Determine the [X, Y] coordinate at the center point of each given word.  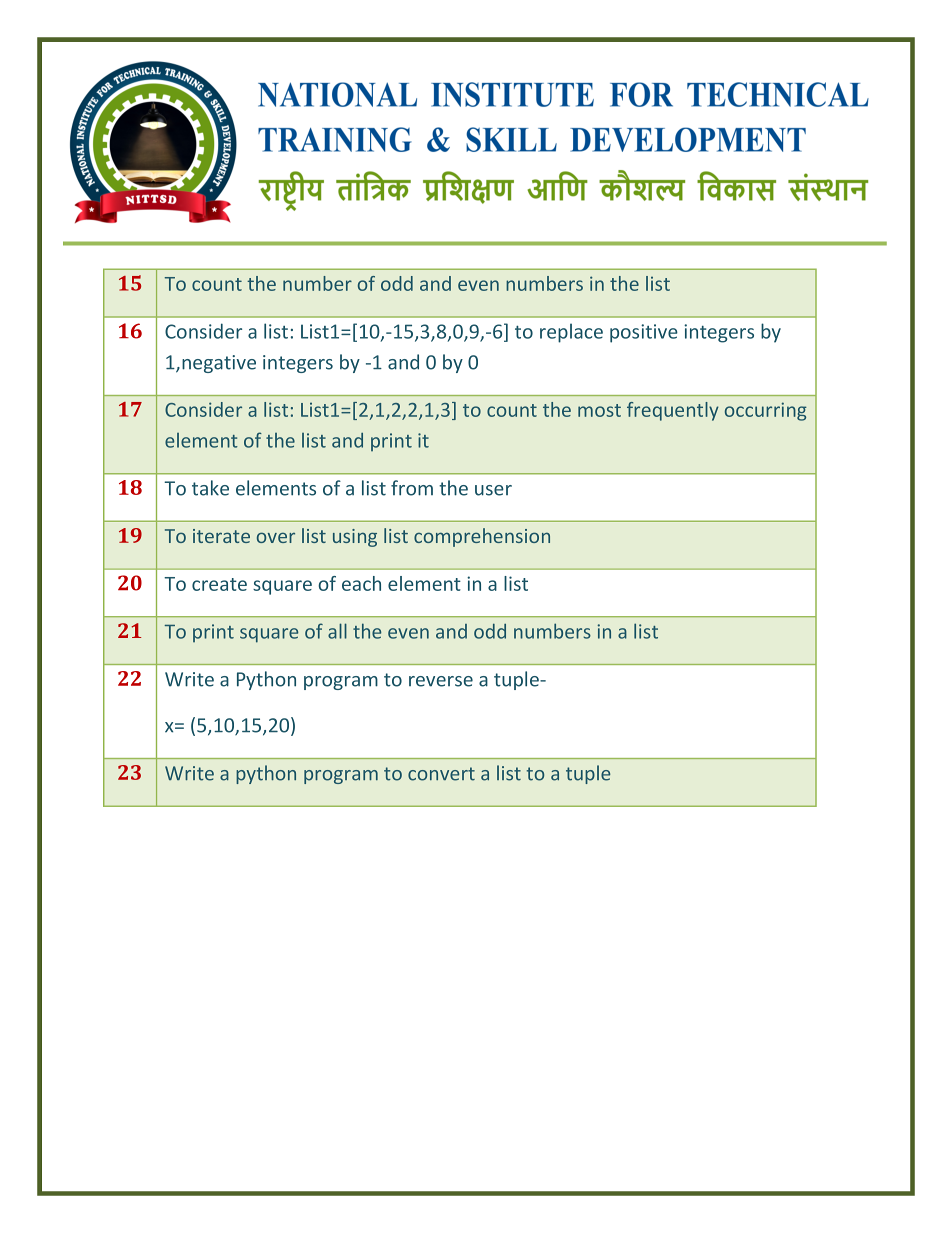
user [493, 490]
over [276, 537]
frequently [673, 411]
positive [644, 333]
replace [571, 333]
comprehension [482, 537]
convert [441, 774]
